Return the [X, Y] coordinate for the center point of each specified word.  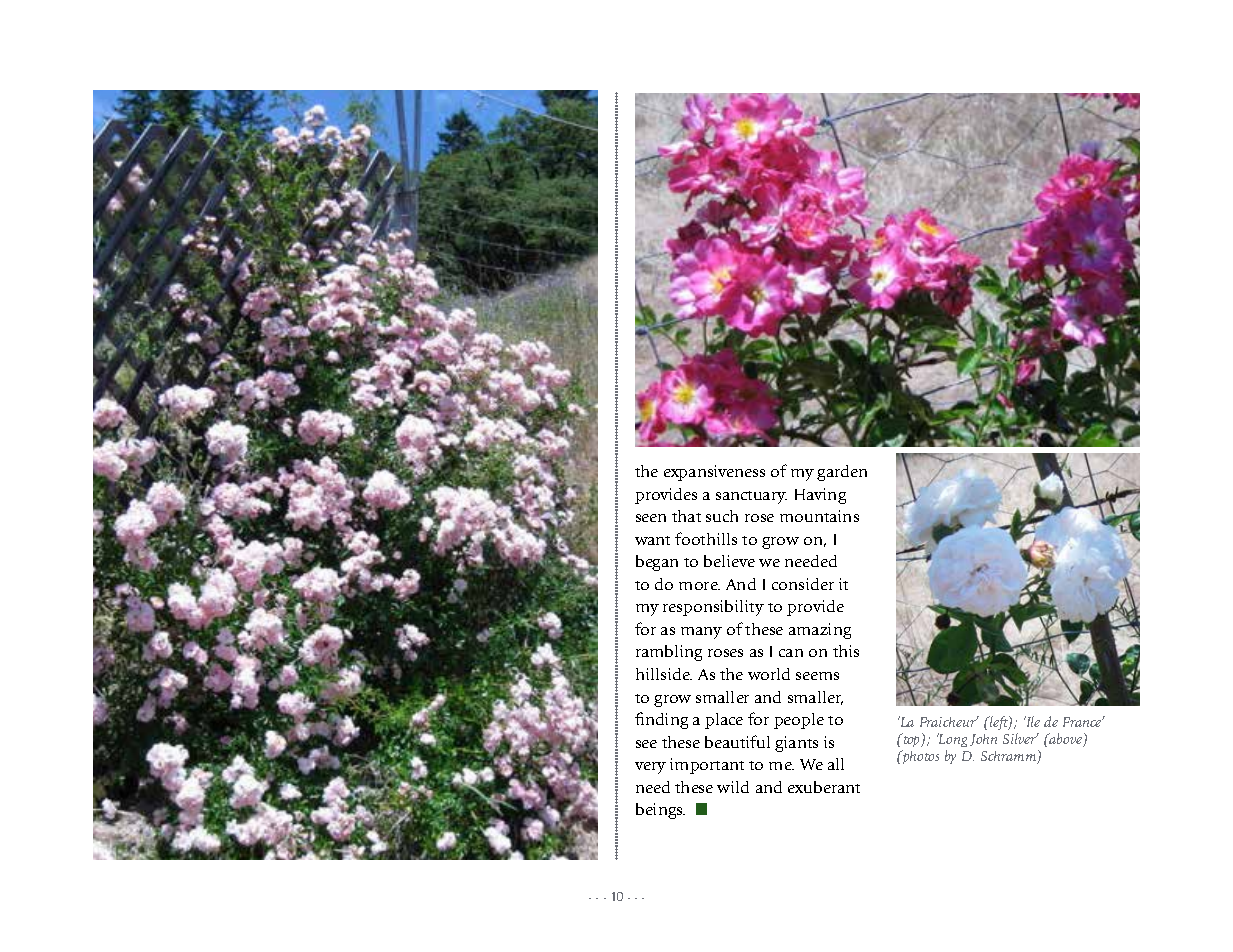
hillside [664, 674]
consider [803, 584]
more [699, 586]
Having [820, 496]
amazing [820, 631]
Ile [1032, 721]
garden [842, 473]
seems [817, 676]
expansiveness [714, 473]
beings [660, 811]
